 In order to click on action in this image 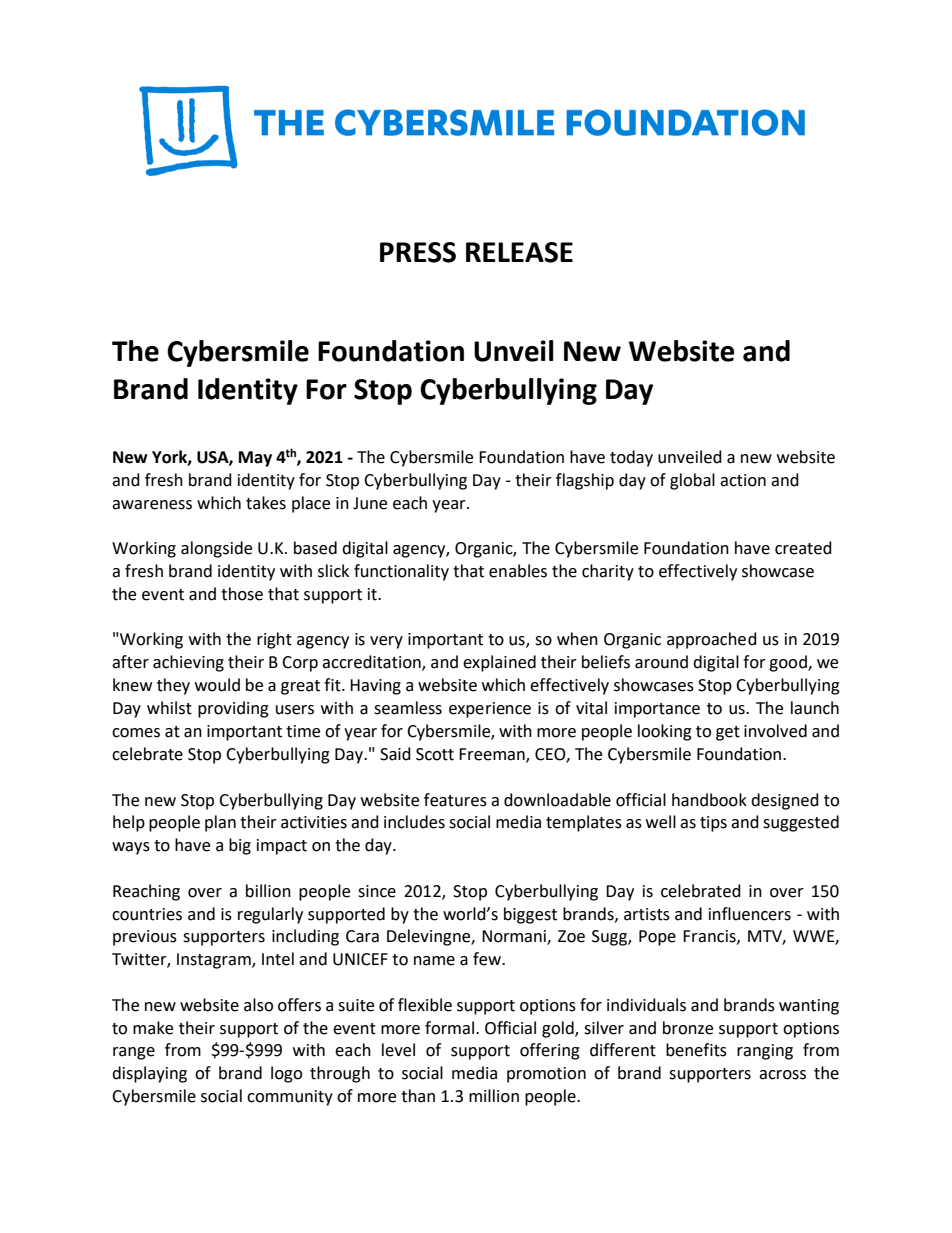, I will do `click(743, 480)`.
